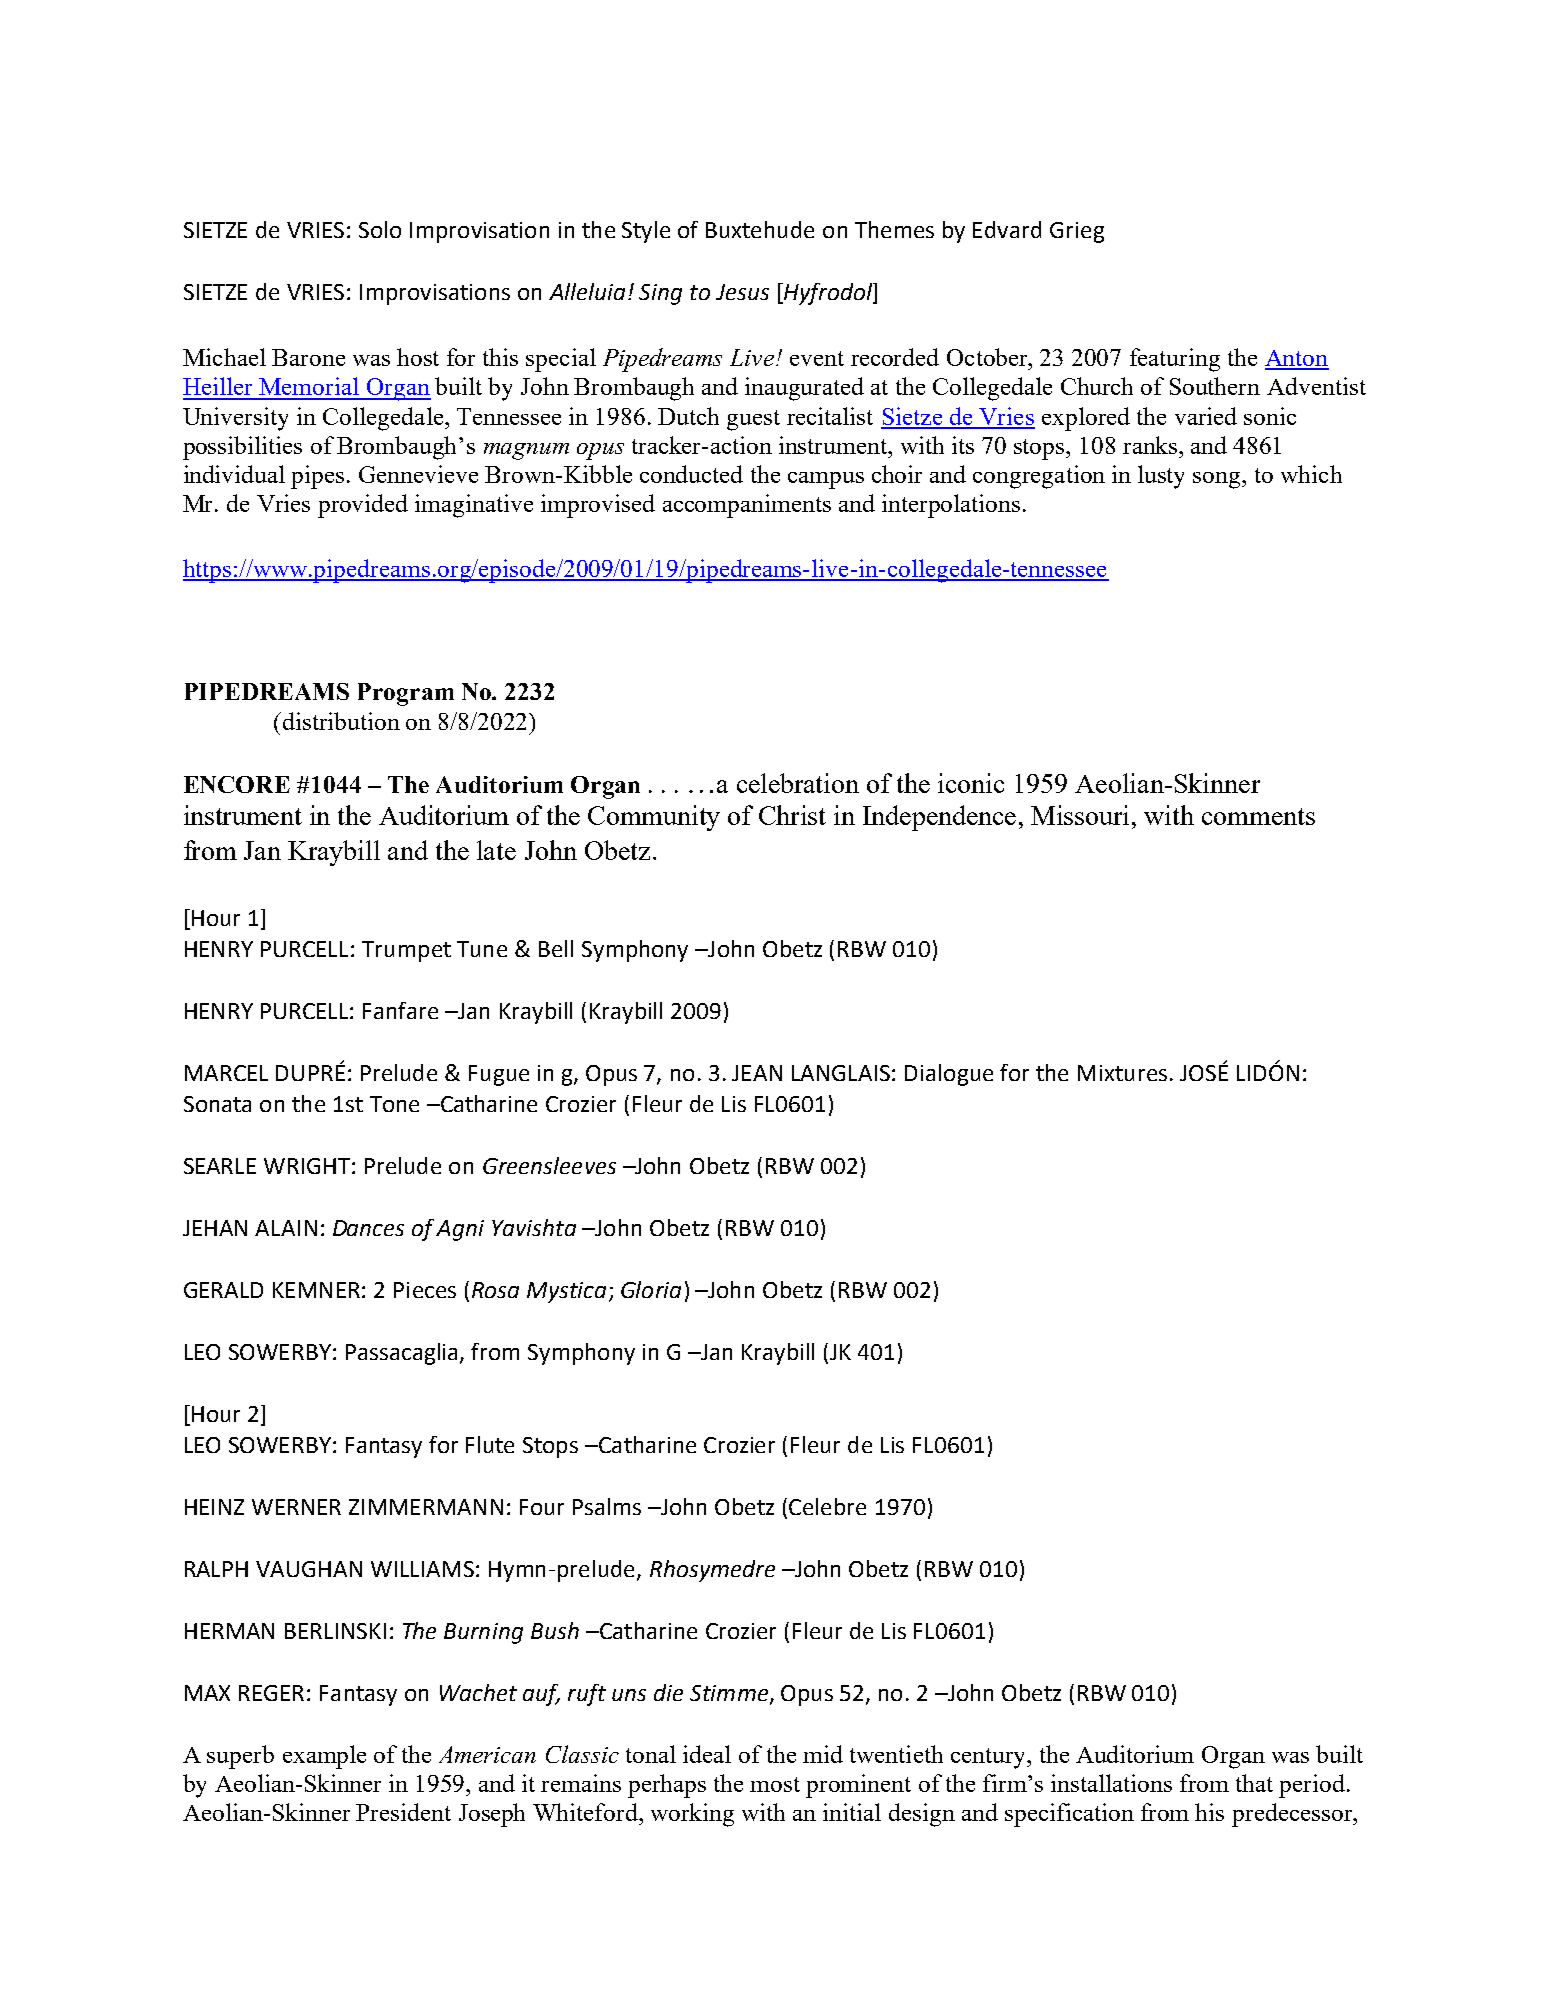 This image has width=1555, height=2012. Describe the element at coordinates (757, 1073) in the image. I see `JEAN` at that location.
